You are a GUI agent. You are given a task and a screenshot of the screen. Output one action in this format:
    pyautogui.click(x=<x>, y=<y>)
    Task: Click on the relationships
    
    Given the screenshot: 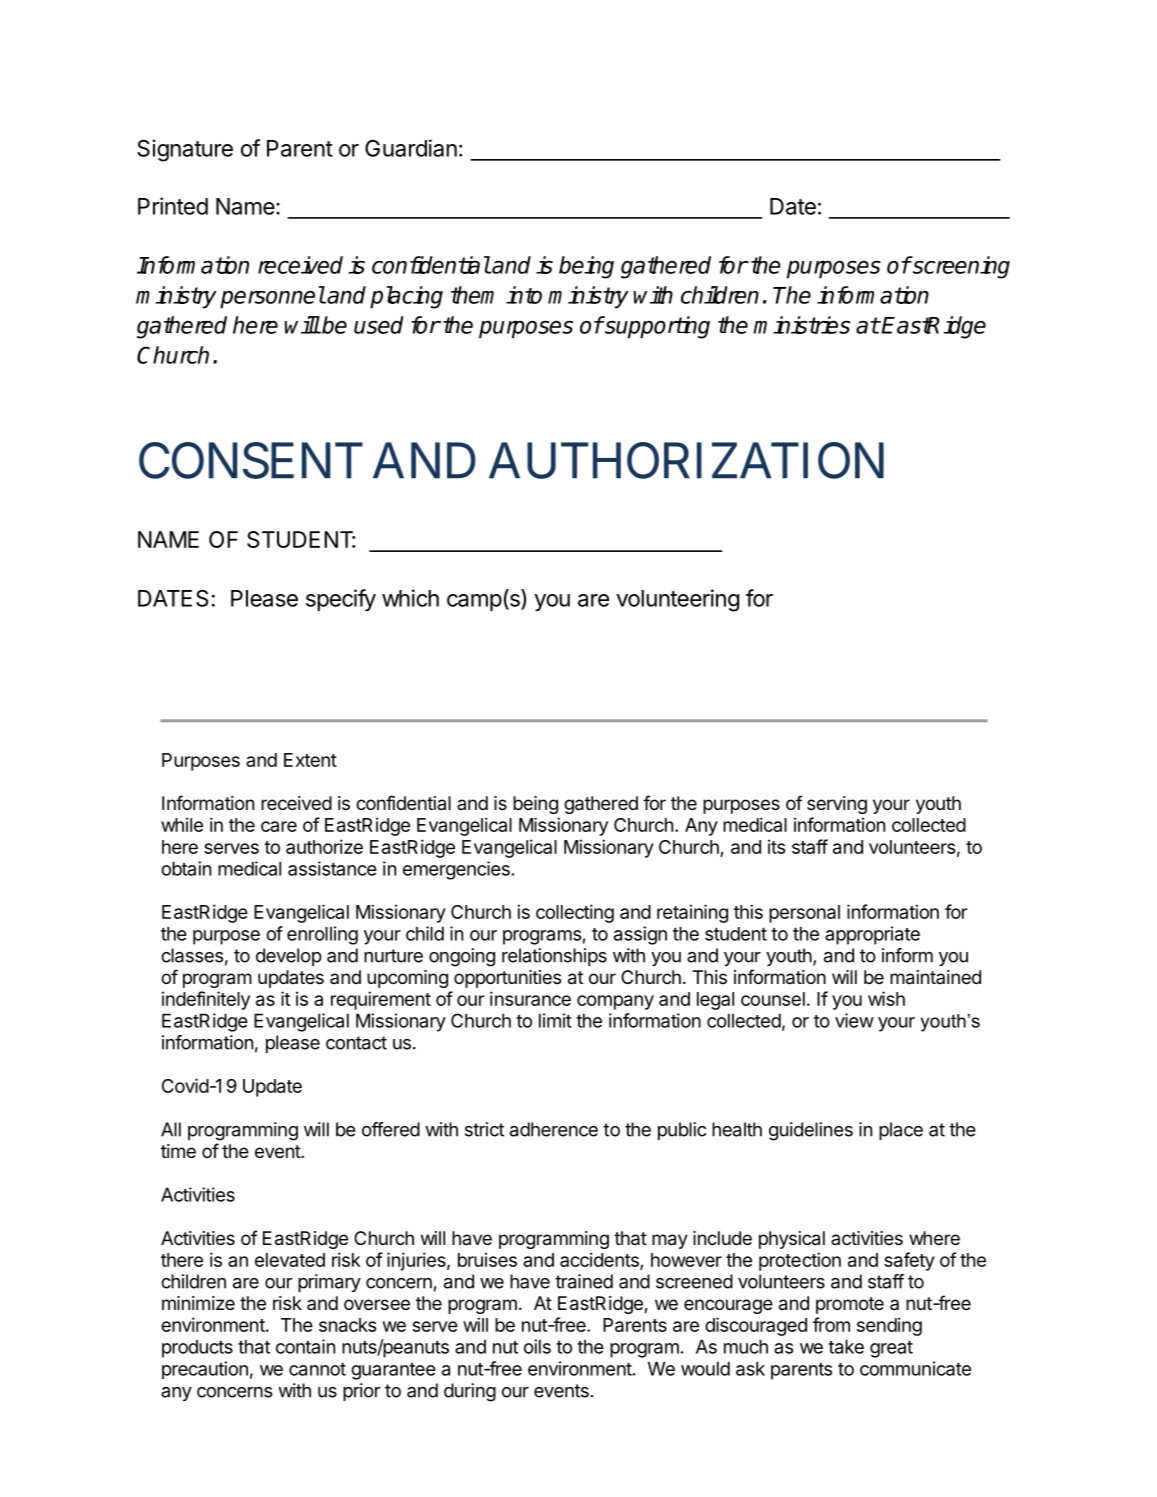 What is the action you would take?
    pyautogui.click(x=554, y=957)
